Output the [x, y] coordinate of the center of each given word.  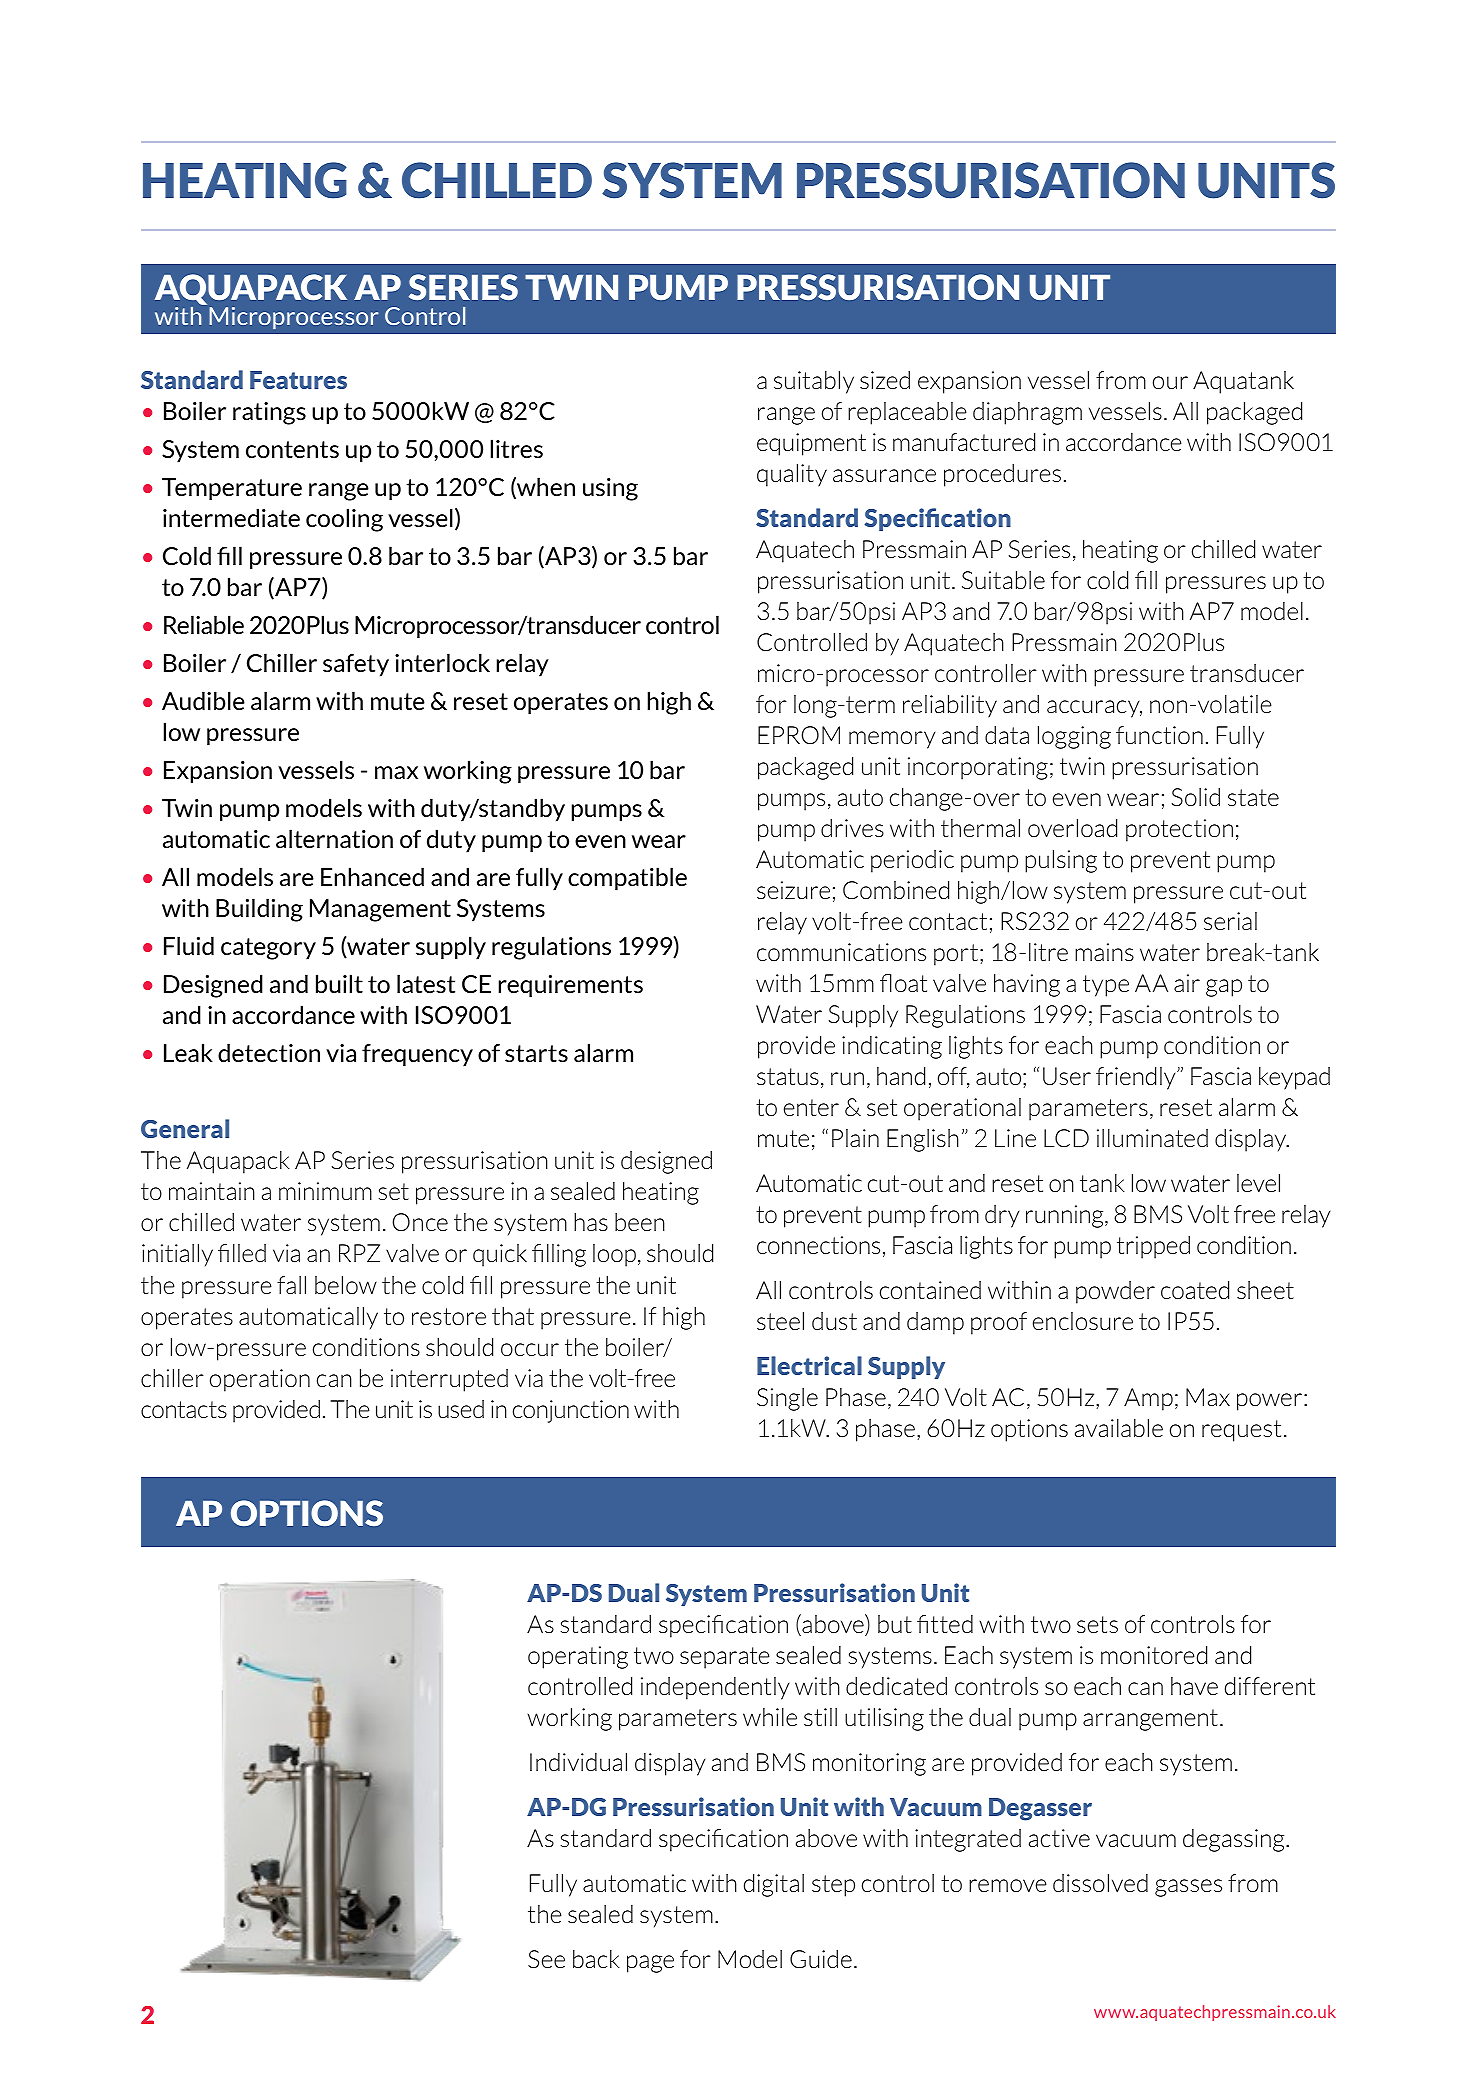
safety [356, 665]
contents [292, 449]
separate [725, 1658]
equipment [811, 444]
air [1187, 983]
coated [1195, 1290]
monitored [1154, 1655]
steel [780, 1321]
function [1159, 735]
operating [578, 1657]
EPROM [799, 735]
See [546, 1959]
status [788, 1076]
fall [291, 1285]
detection [269, 1052]
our [1170, 382]
